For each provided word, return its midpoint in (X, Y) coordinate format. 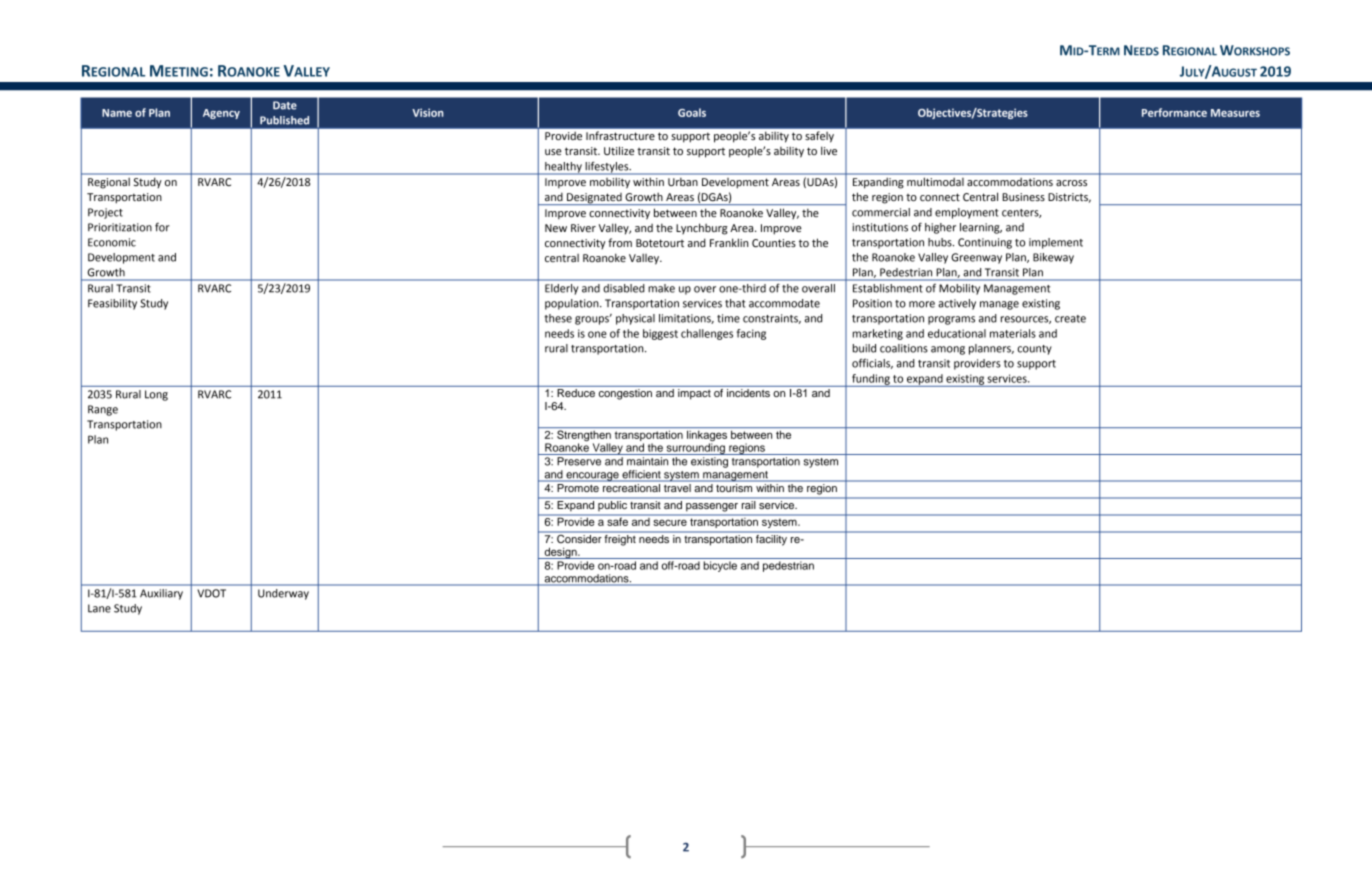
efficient (641, 475)
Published (284, 120)
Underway (283, 594)
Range (103, 410)
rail (748, 503)
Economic (112, 242)
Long (156, 395)
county (1034, 350)
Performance (1174, 112)
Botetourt (660, 243)
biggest (660, 334)
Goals (692, 112)
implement (1056, 243)
